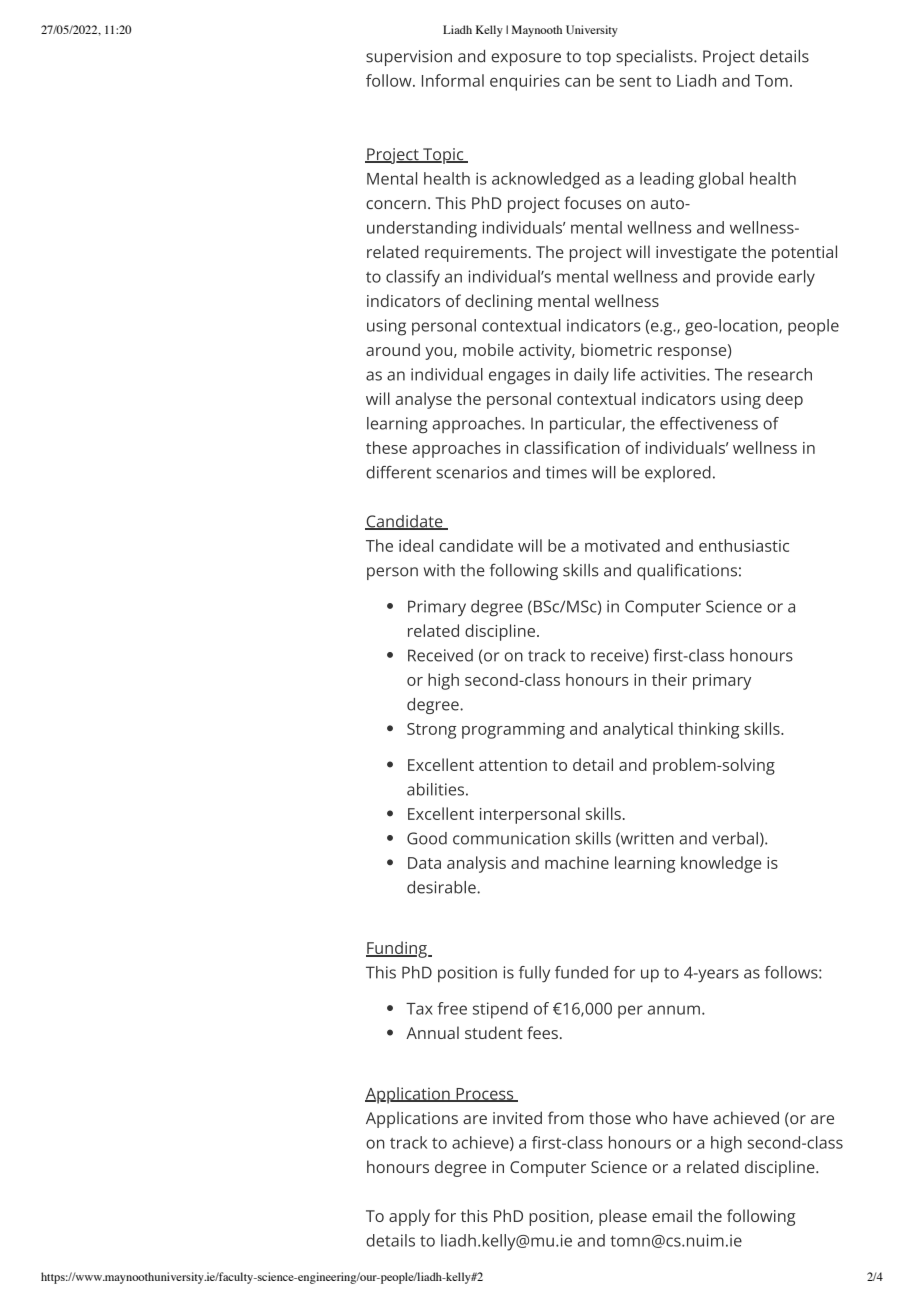 The image size is (924, 1307). I want to click on Good, so click(427, 838).
